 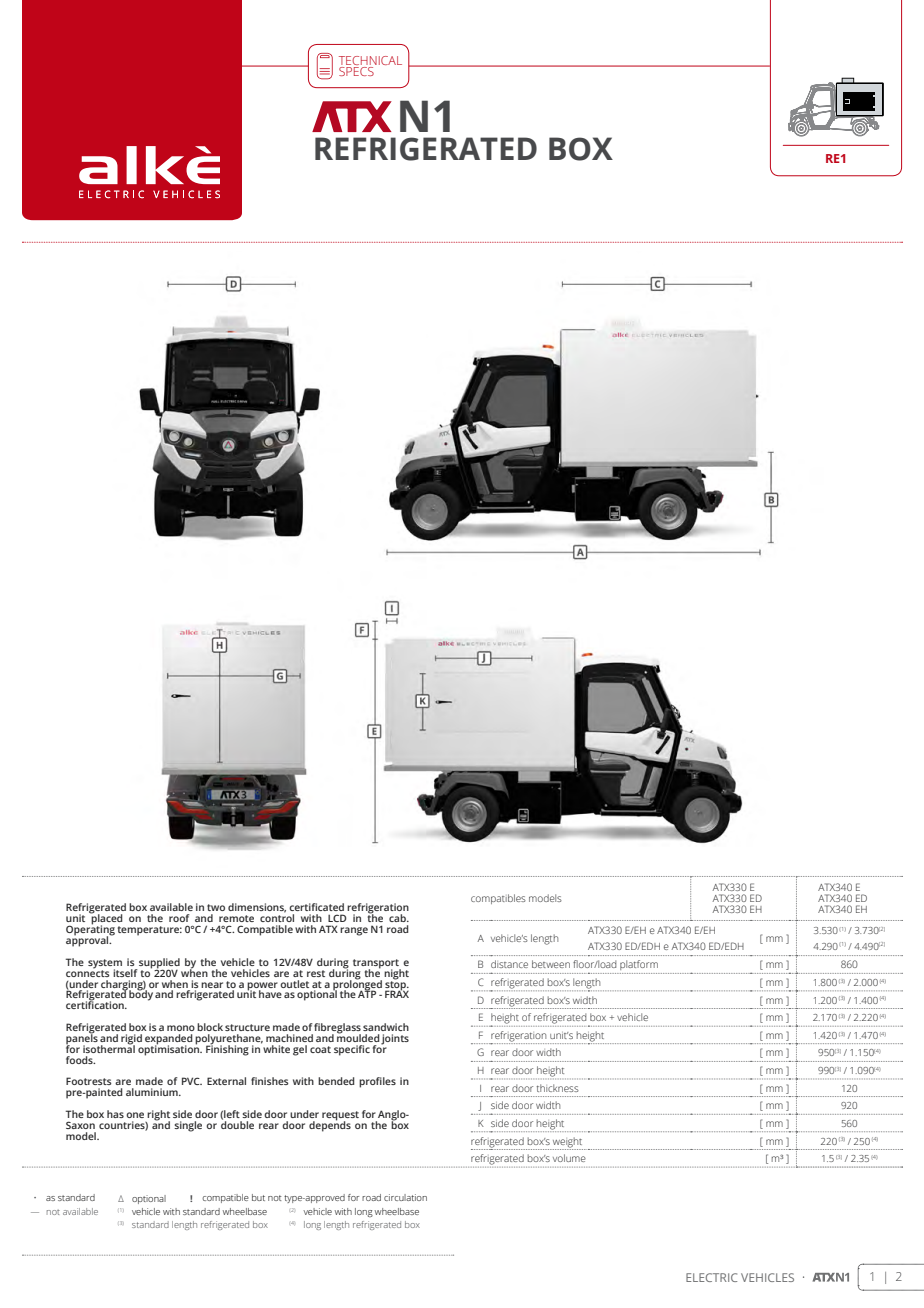 What do you see at coordinates (639, 965) in the document?
I see `platform` at bounding box center [639, 965].
